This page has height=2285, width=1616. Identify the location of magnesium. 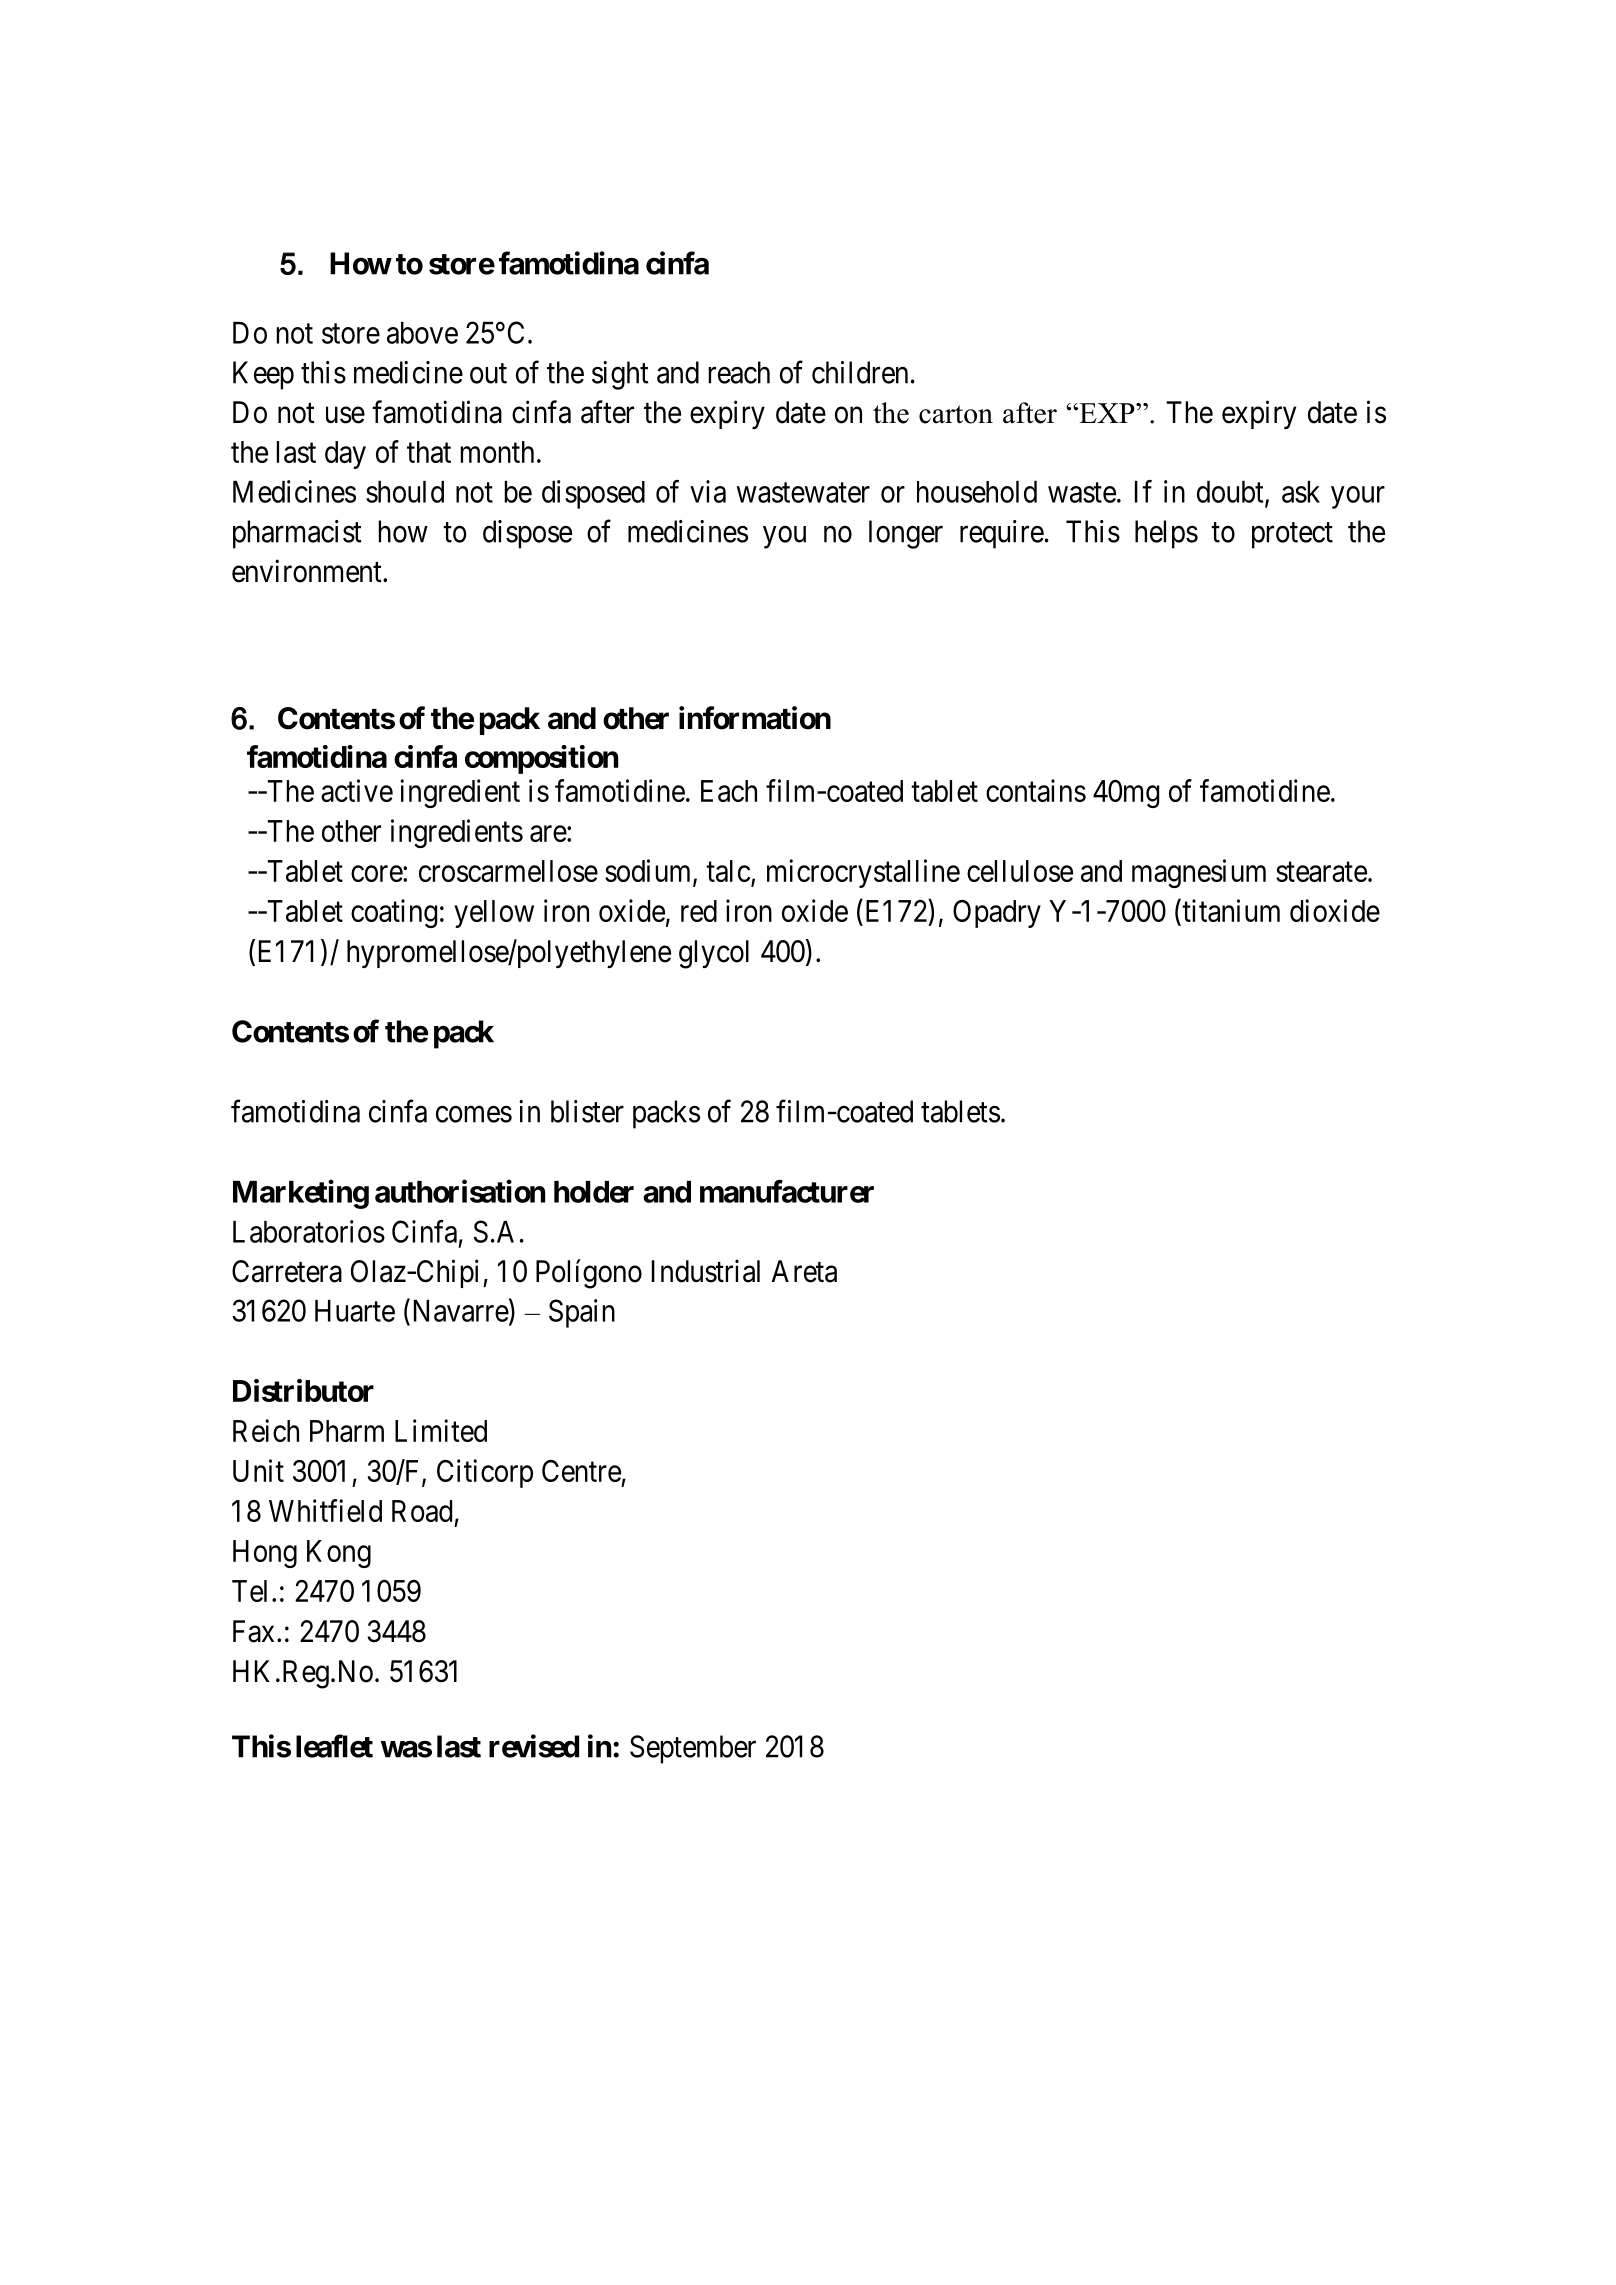
(1199, 873).
